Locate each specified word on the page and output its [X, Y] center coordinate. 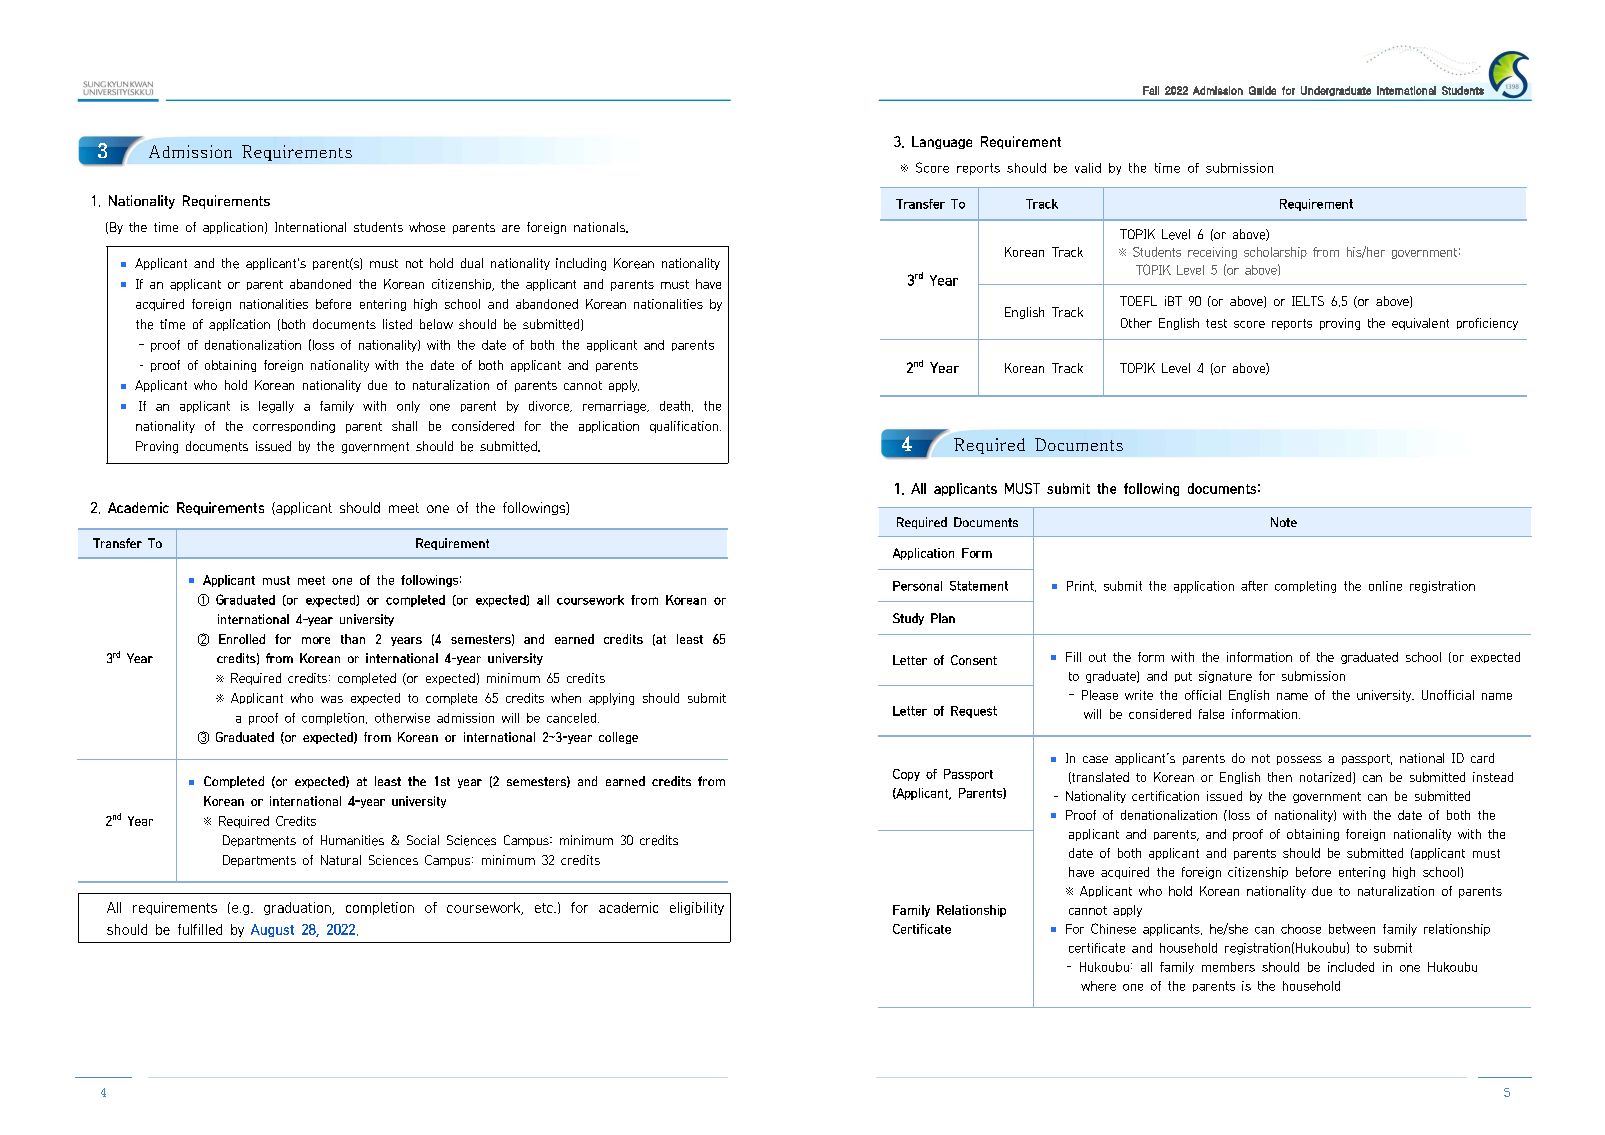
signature [1225, 677]
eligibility [697, 908]
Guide [1262, 90]
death [676, 406]
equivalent [1420, 324]
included [1351, 967]
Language [942, 142]
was [332, 699]
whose [427, 227]
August [272, 930]
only [408, 407]
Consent [974, 660]
